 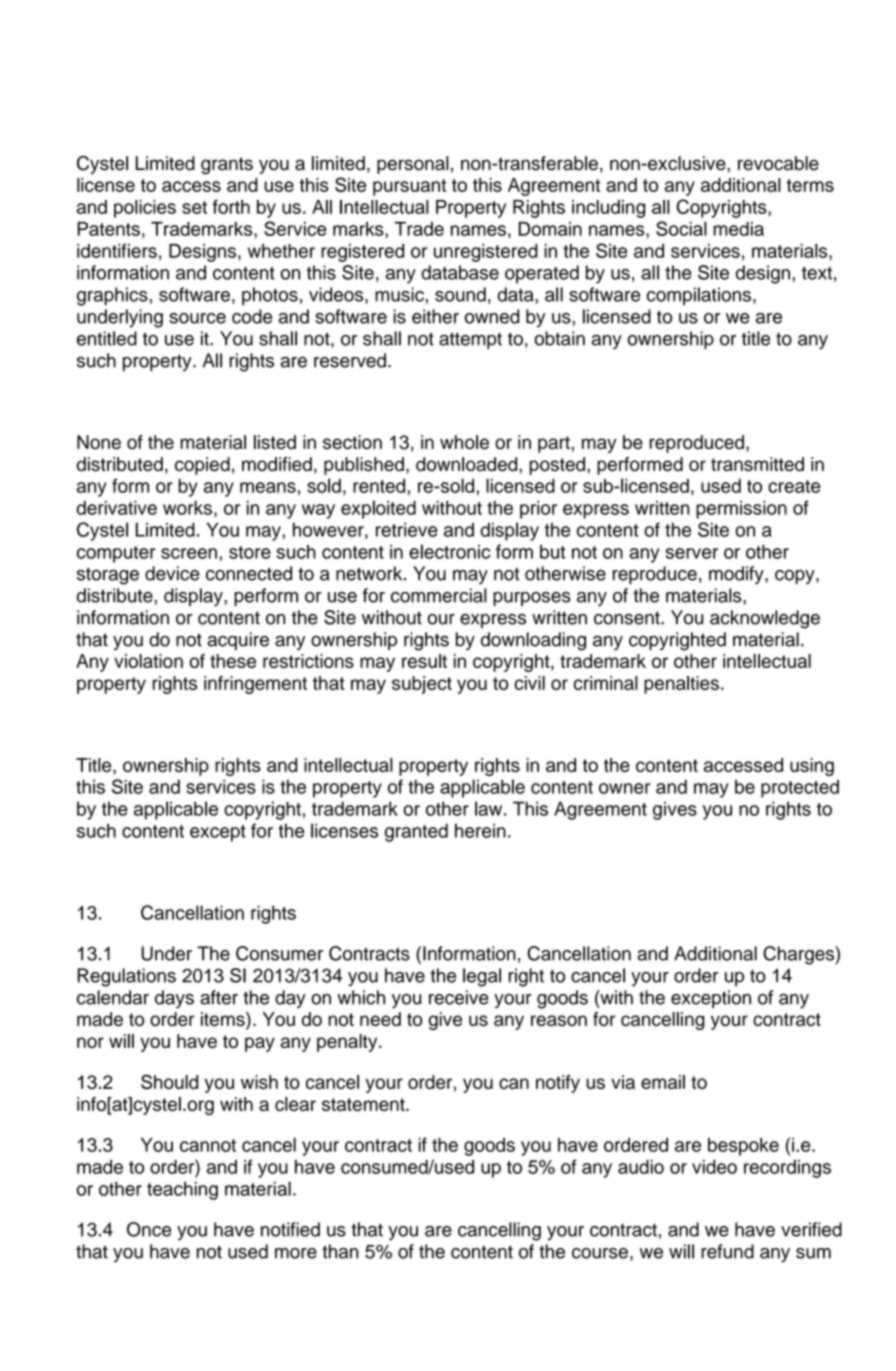 I want to click on transmitted, so click(x=757, y=464).
